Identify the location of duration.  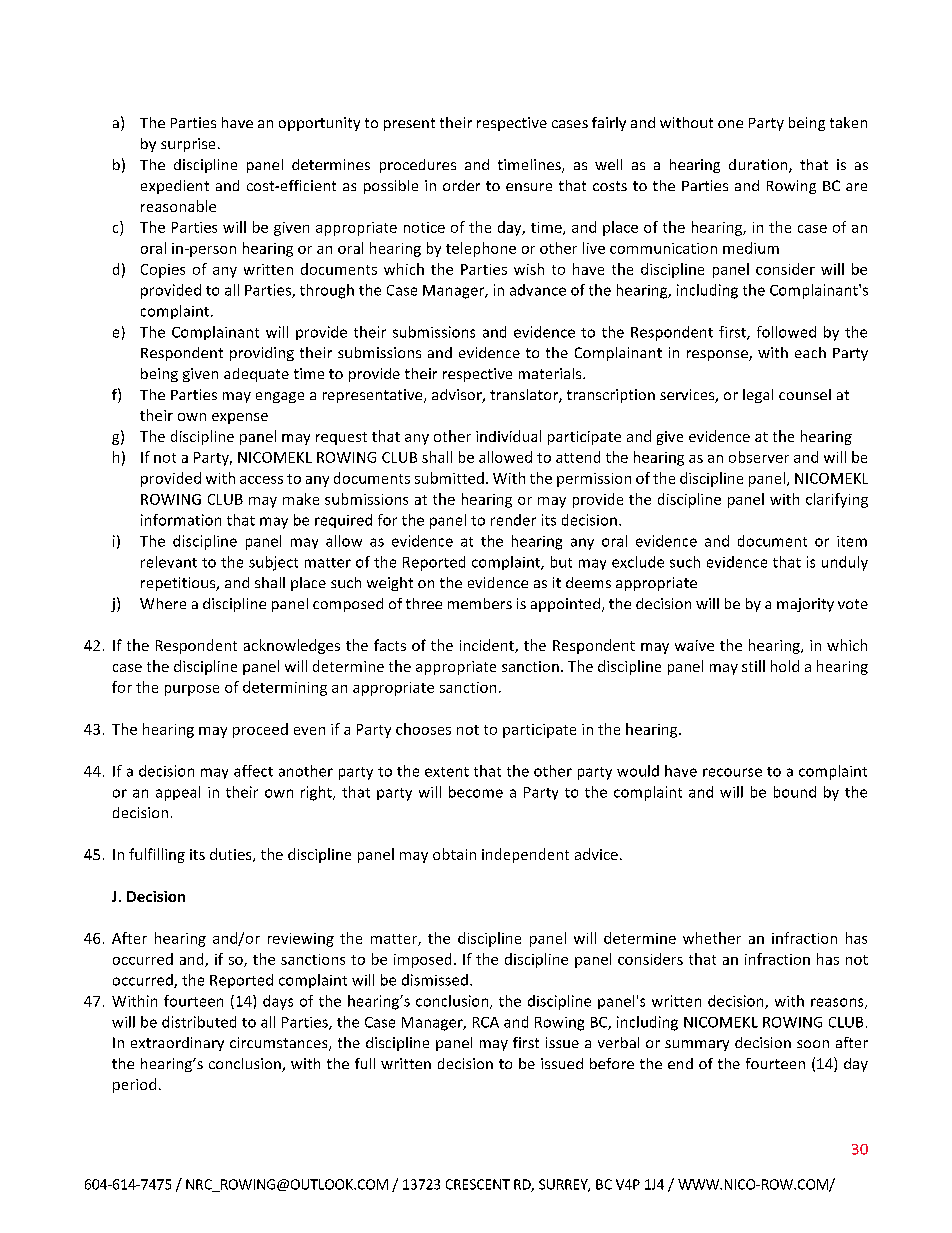
(759, 166).
